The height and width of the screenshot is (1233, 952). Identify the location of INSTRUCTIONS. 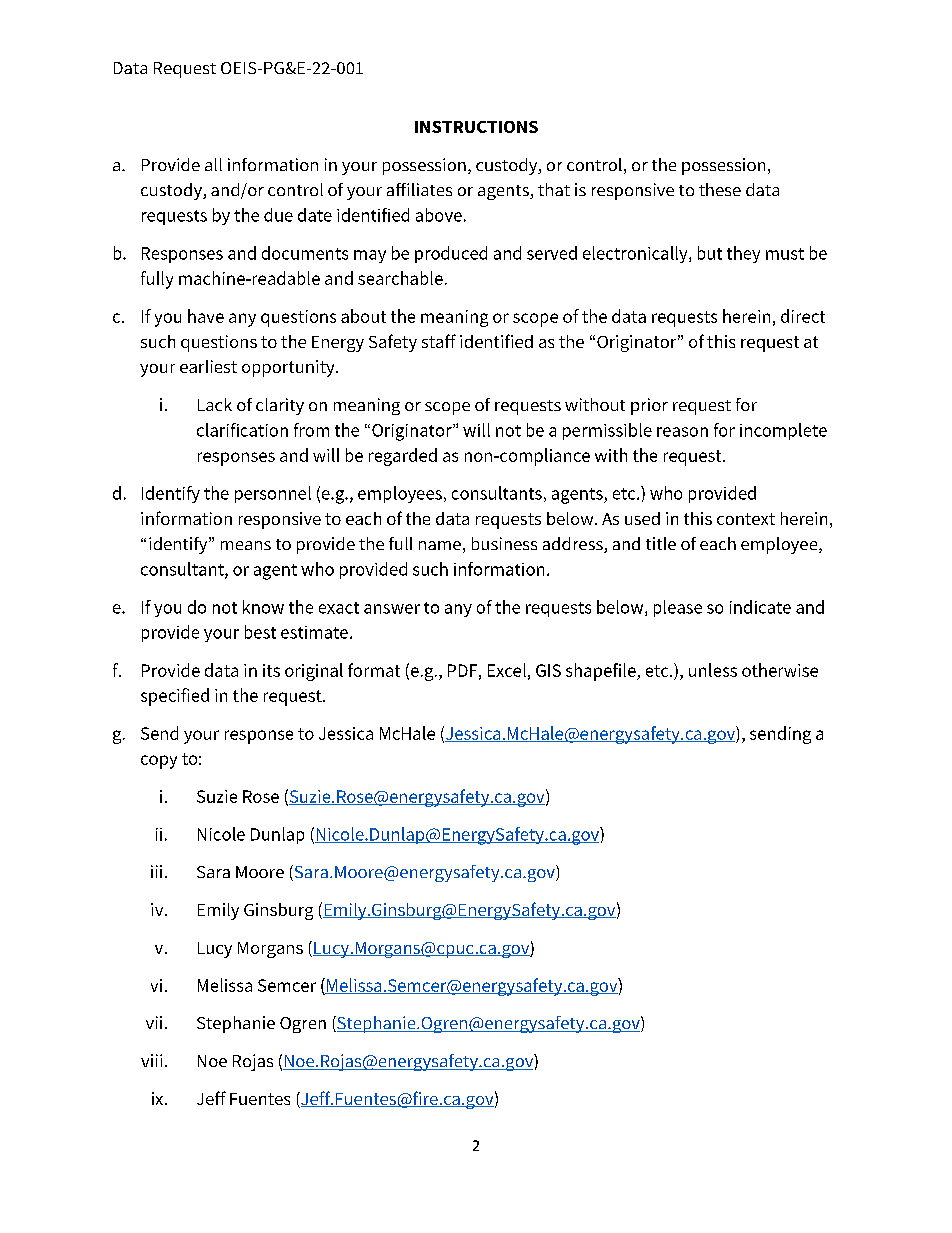
(476, 127).
